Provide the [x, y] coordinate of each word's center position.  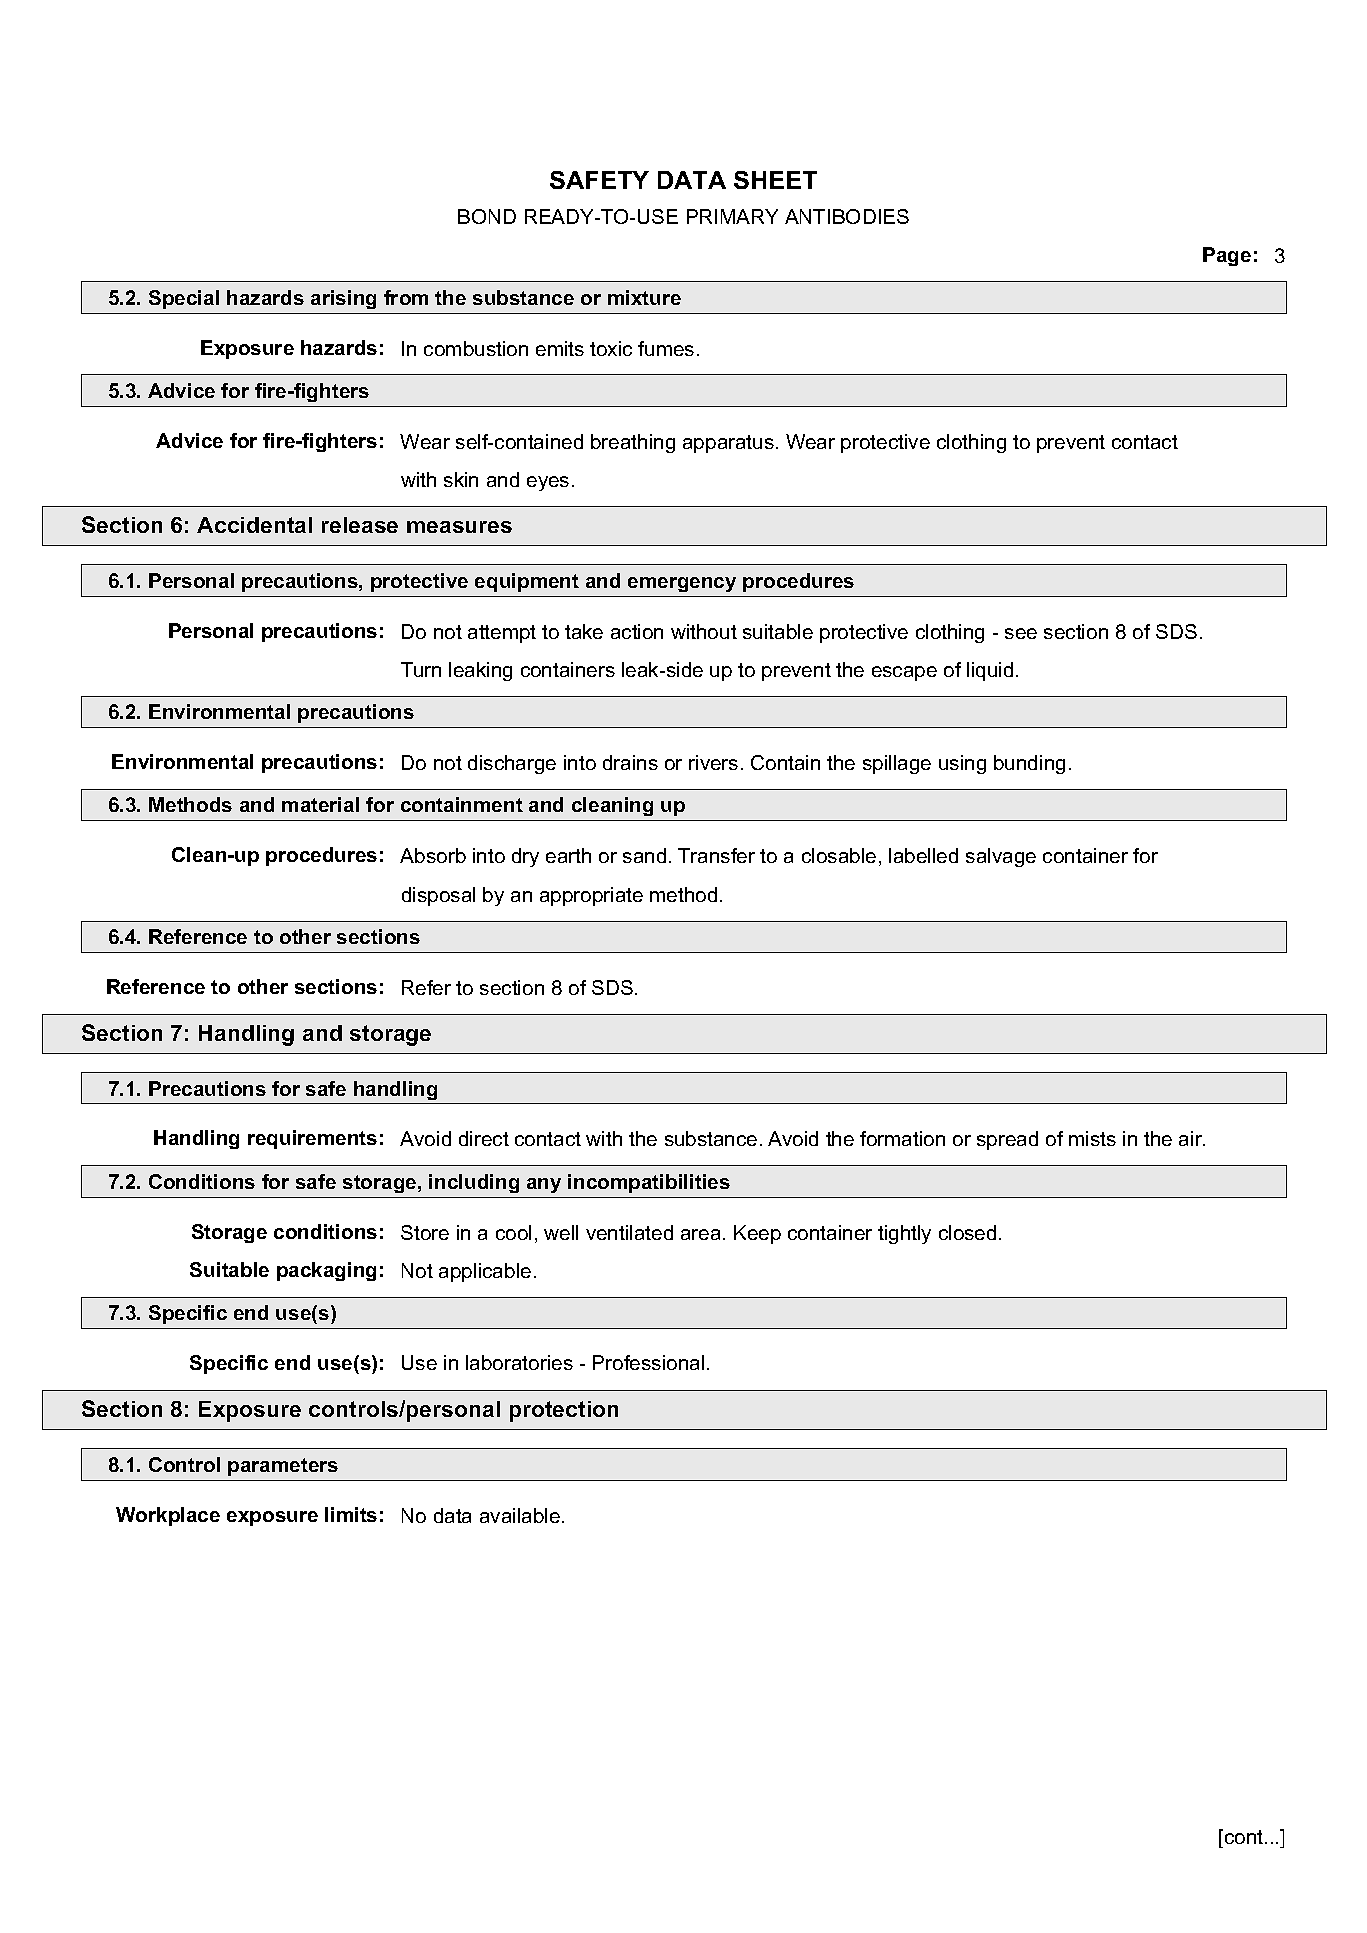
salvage [1001, 857]
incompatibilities [649, 1183]
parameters [283, 1467]
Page [1227, 256]
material [320, 804]
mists [1092, 1138]
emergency [682, 584]
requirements [312, 1139]
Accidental [254, 525]
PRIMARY [732, 216]
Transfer [716, 855]
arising [343, 299]
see [1021, 633]
